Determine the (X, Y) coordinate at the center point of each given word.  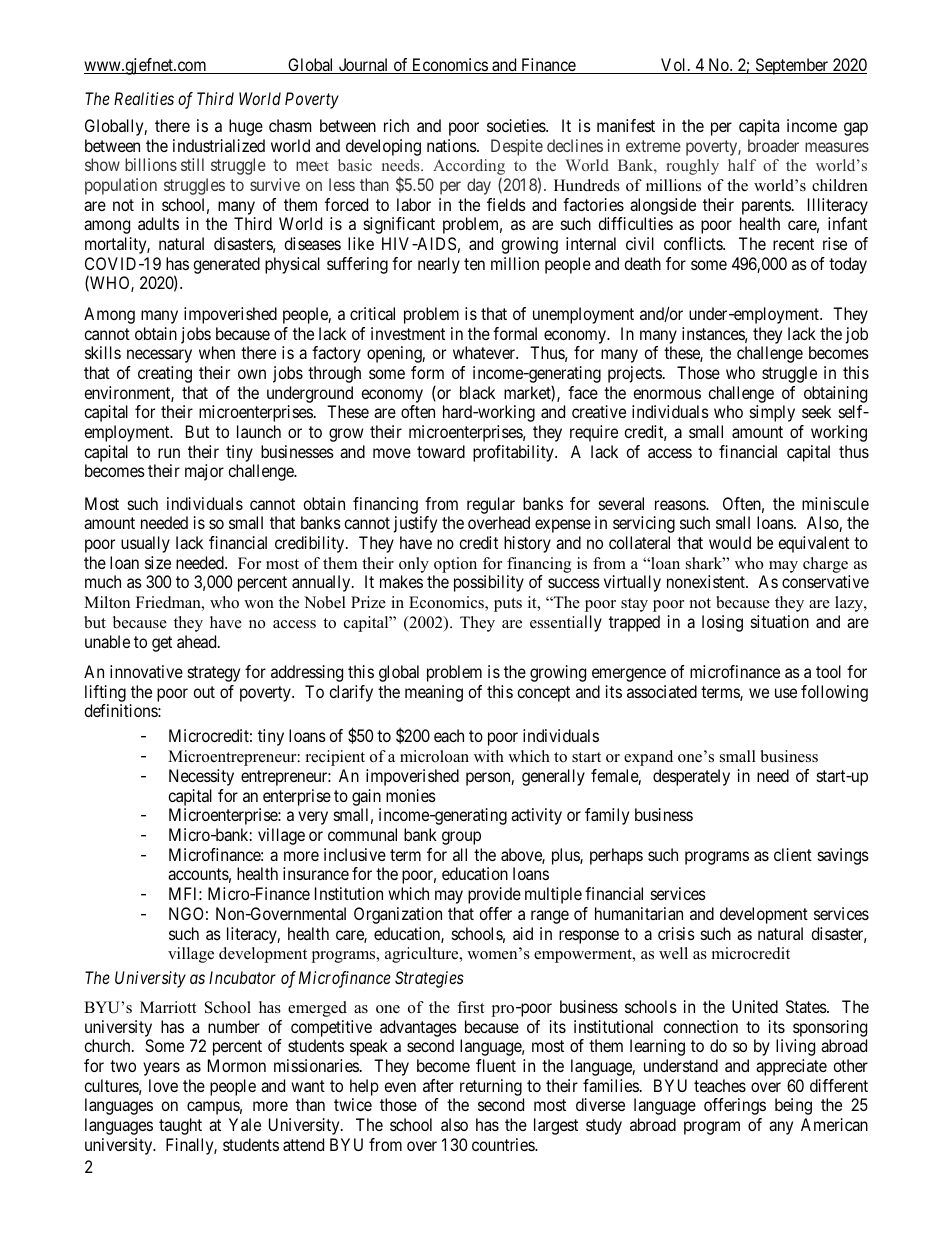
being (793, 1106)
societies (517, 125)
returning (491, 1087)
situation (780, 621)
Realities (144, 98)
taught (180, 1126)
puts (508, 605)
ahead (198, 641)
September (792, 66)
